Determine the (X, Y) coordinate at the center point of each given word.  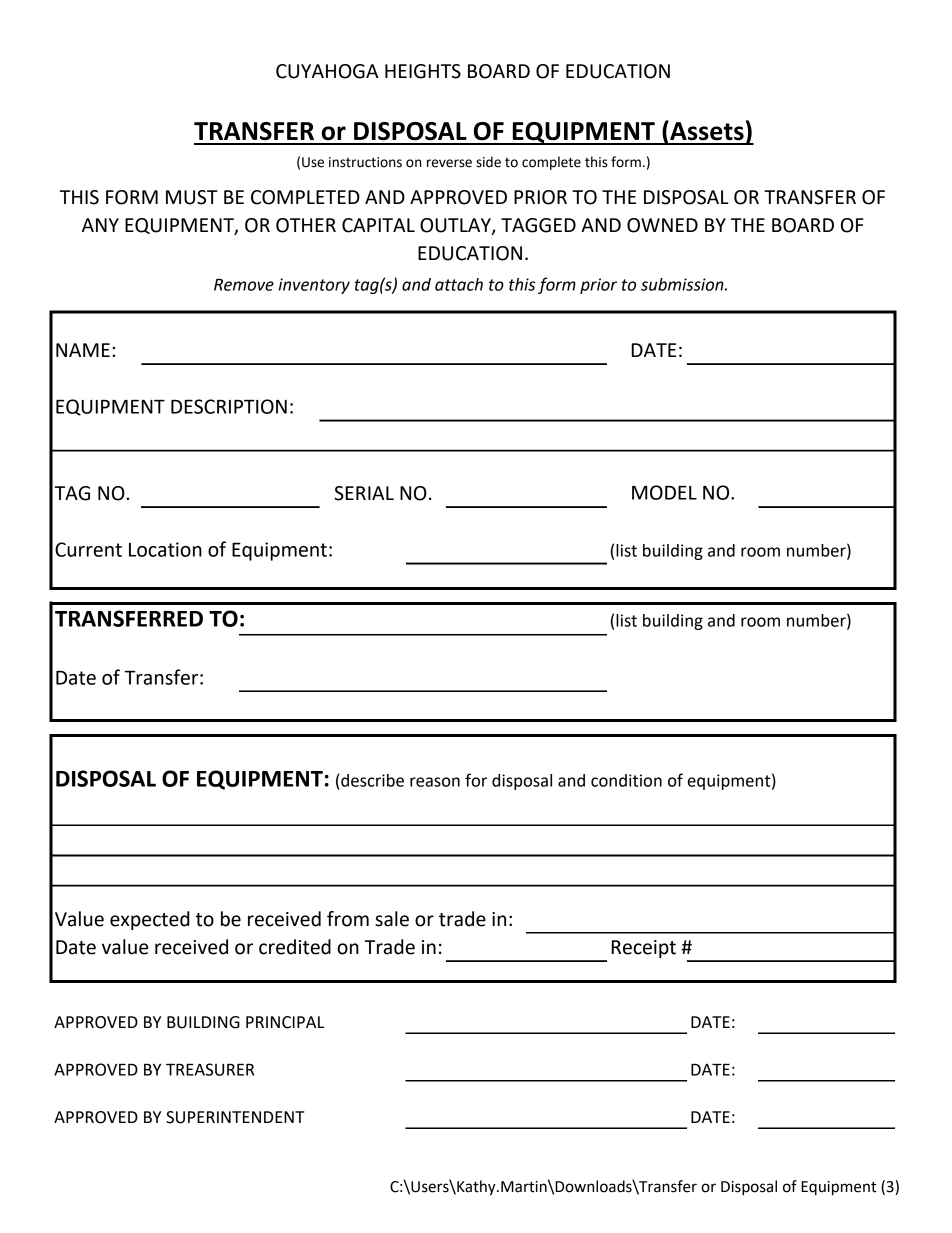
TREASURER (210, 1069)
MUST (192, 197)
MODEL (664, 492)
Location (165, 549)
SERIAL (364, 493)
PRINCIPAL (285, 1022)
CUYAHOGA (327, 71)
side (488, 162)
